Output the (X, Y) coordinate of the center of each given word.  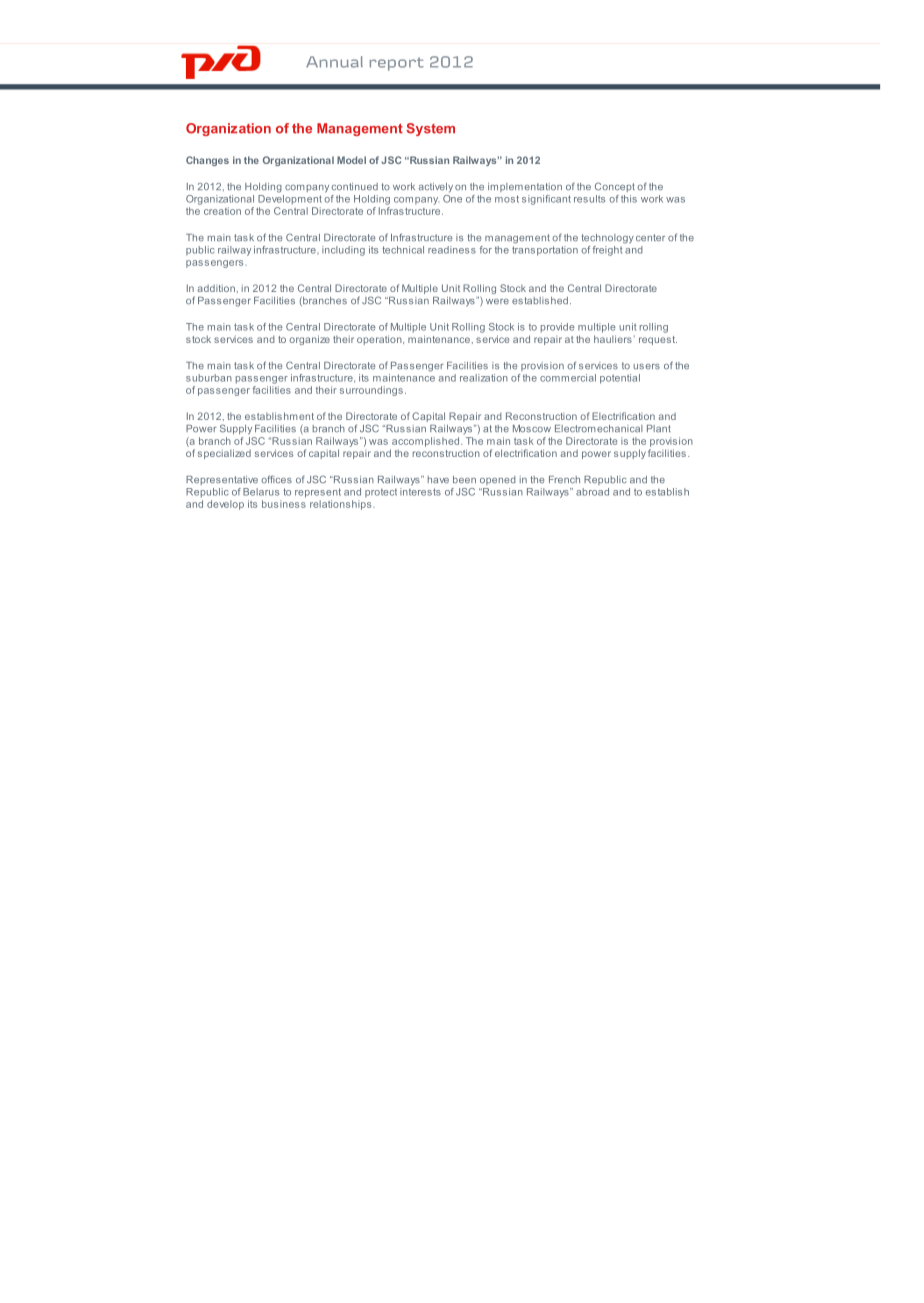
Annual (334, 62)
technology (608, 239)
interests (420, 490)
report (396, 64)
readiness (452, 250)
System (430, 129)
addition (216, 288)
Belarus (261, 492)
